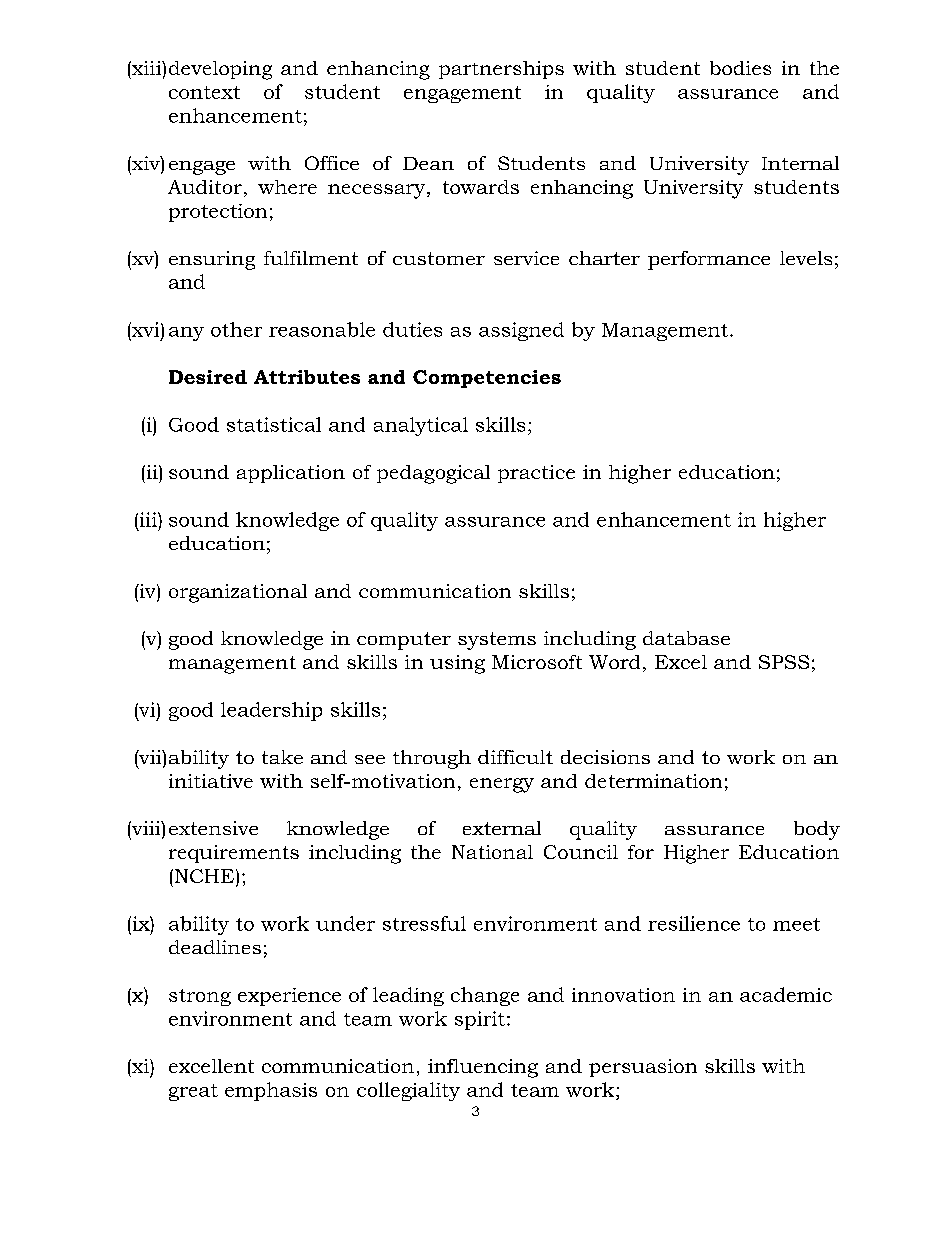 This document has height=1233, width=952. Describe the element at coordinates (204, 92) in the document. I see `context` at that location.
